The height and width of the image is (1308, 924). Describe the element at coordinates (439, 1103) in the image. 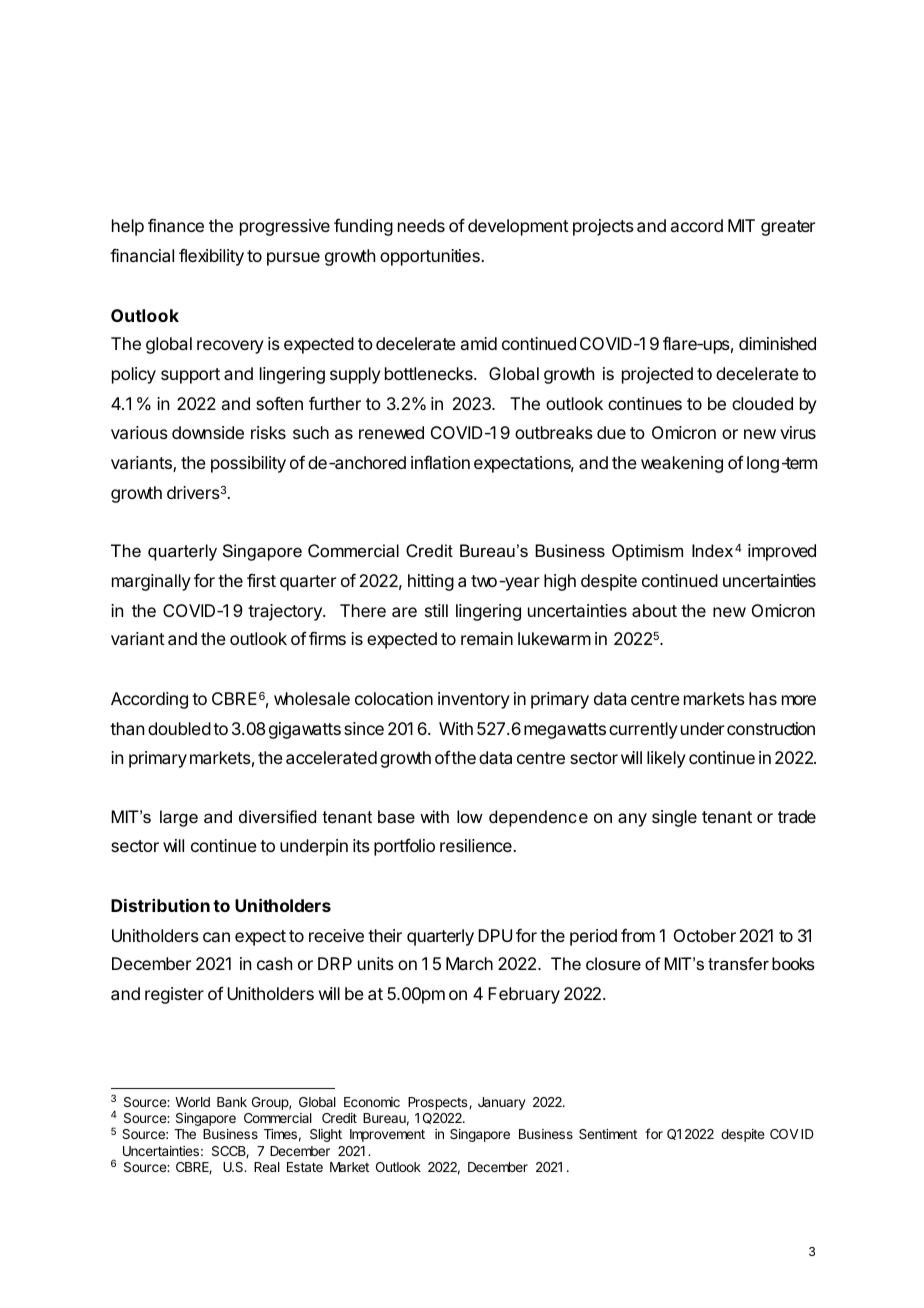

I see `Prospects` at that location.
